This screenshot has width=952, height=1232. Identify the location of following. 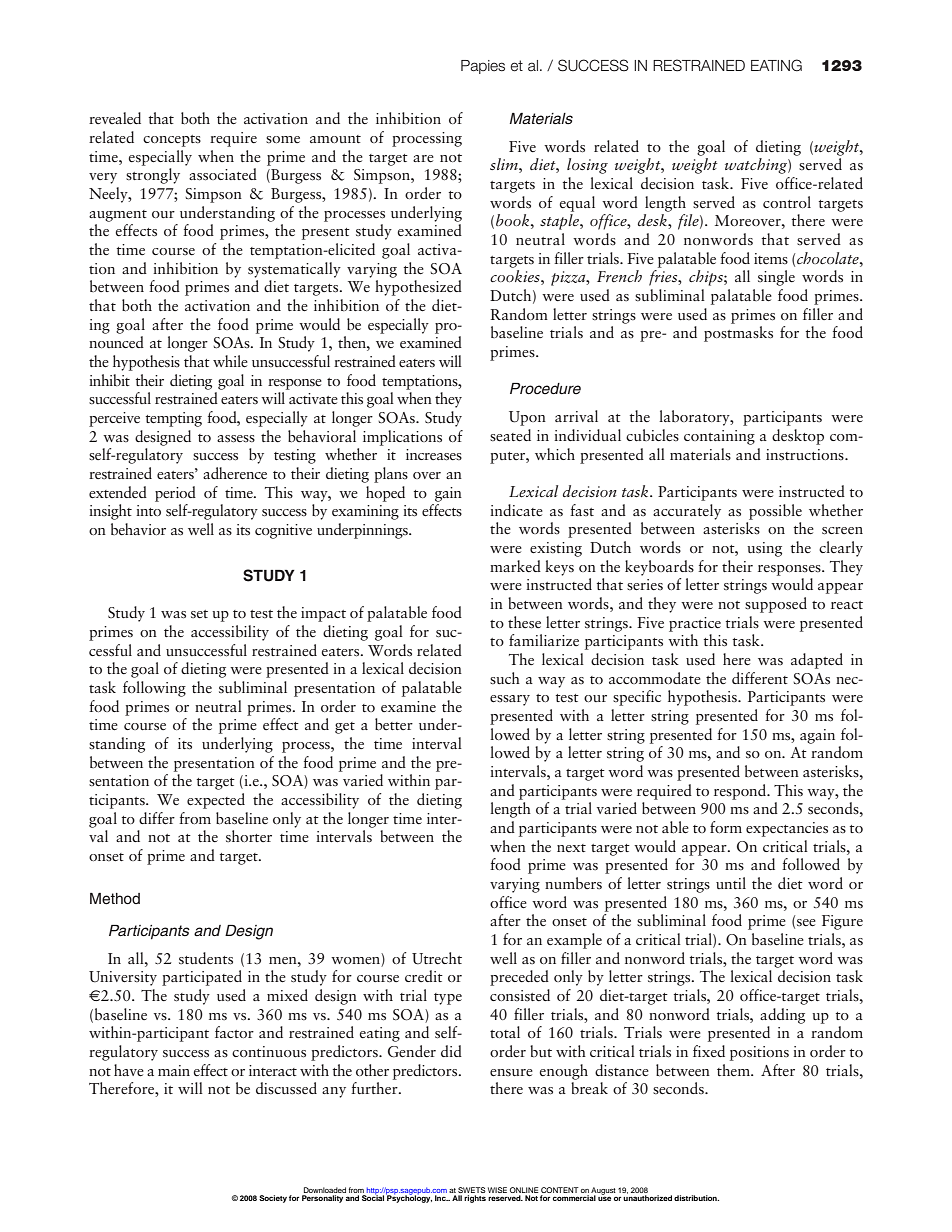
(154, 689).
